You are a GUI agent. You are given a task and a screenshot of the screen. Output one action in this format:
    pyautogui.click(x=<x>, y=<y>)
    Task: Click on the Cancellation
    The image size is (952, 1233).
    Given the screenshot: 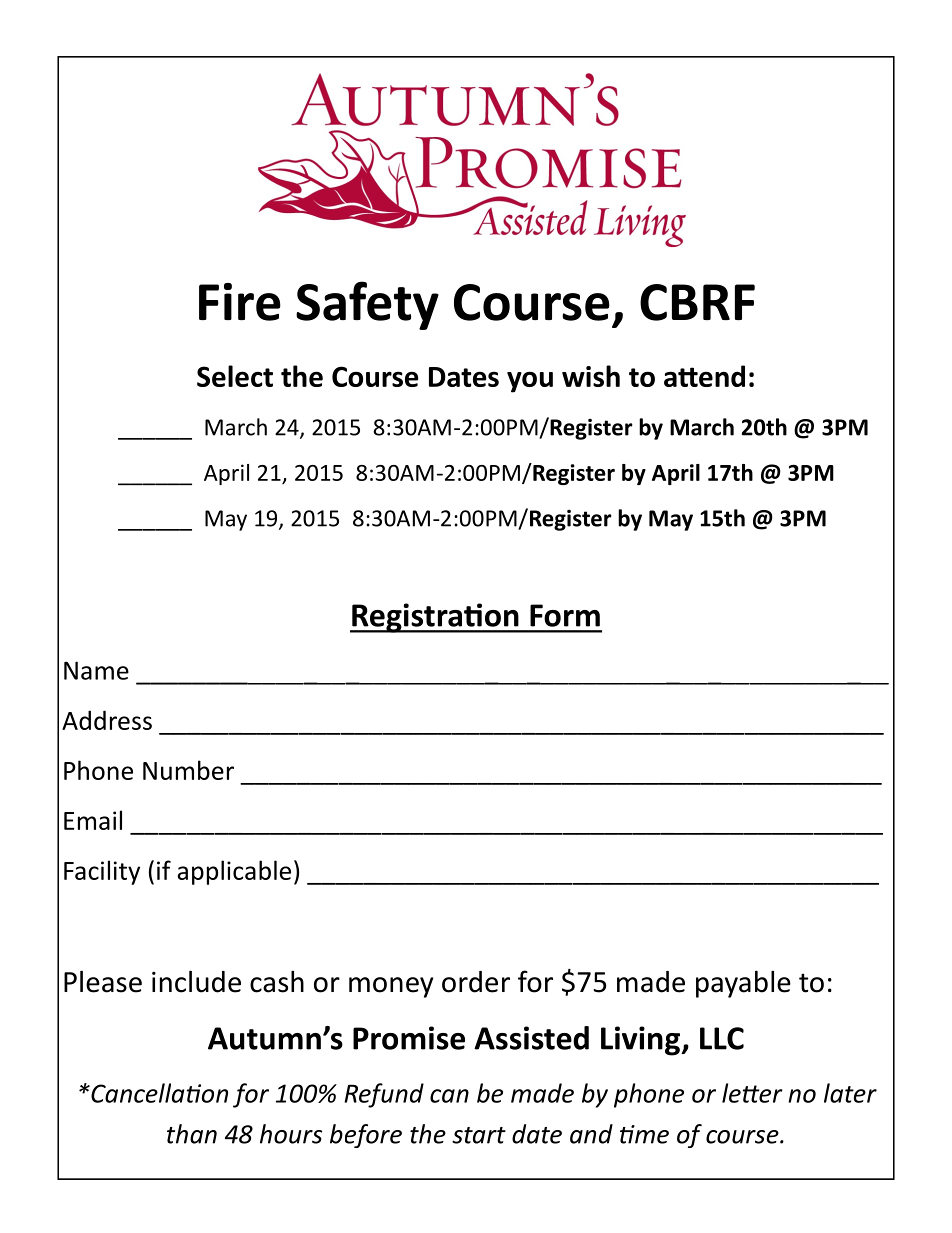 What is the action you would take?
    pyautogui.click(x=158, y=1093)
